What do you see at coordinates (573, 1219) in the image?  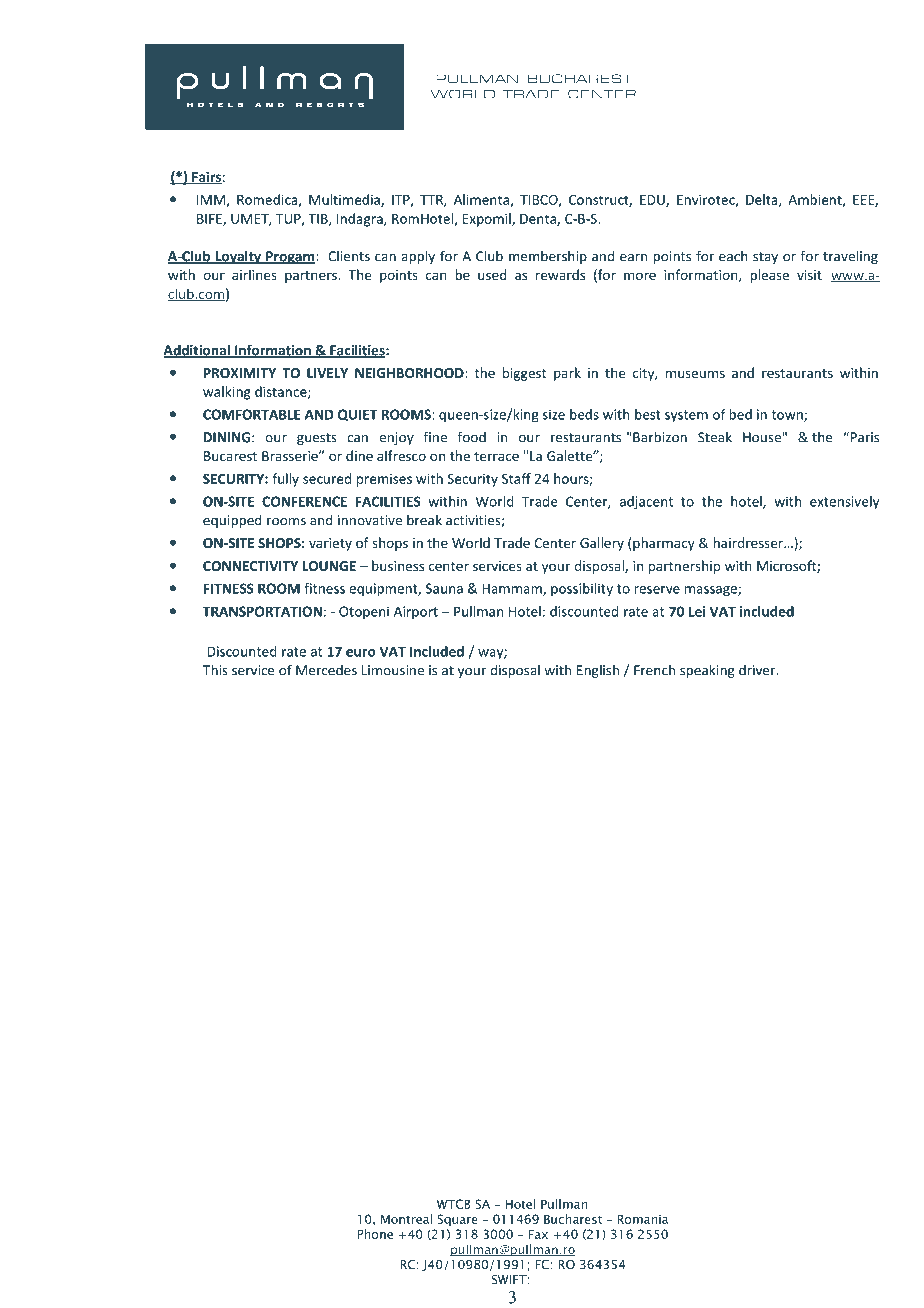 I see `Bucharest` at bounding box center [573, 1219].
